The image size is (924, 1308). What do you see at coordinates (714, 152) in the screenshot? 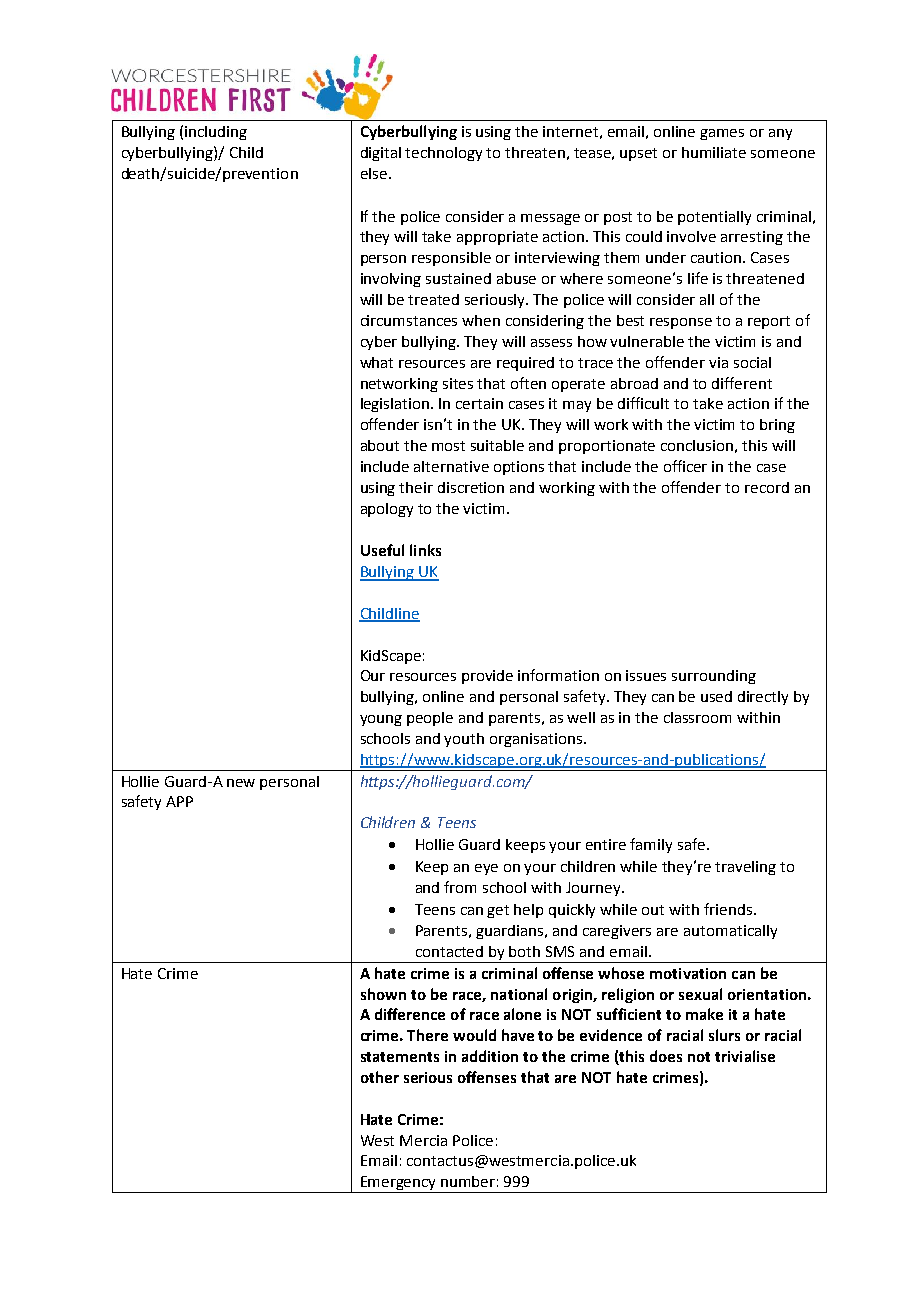
I see `humiliate` at bounding box center [714, 152].
